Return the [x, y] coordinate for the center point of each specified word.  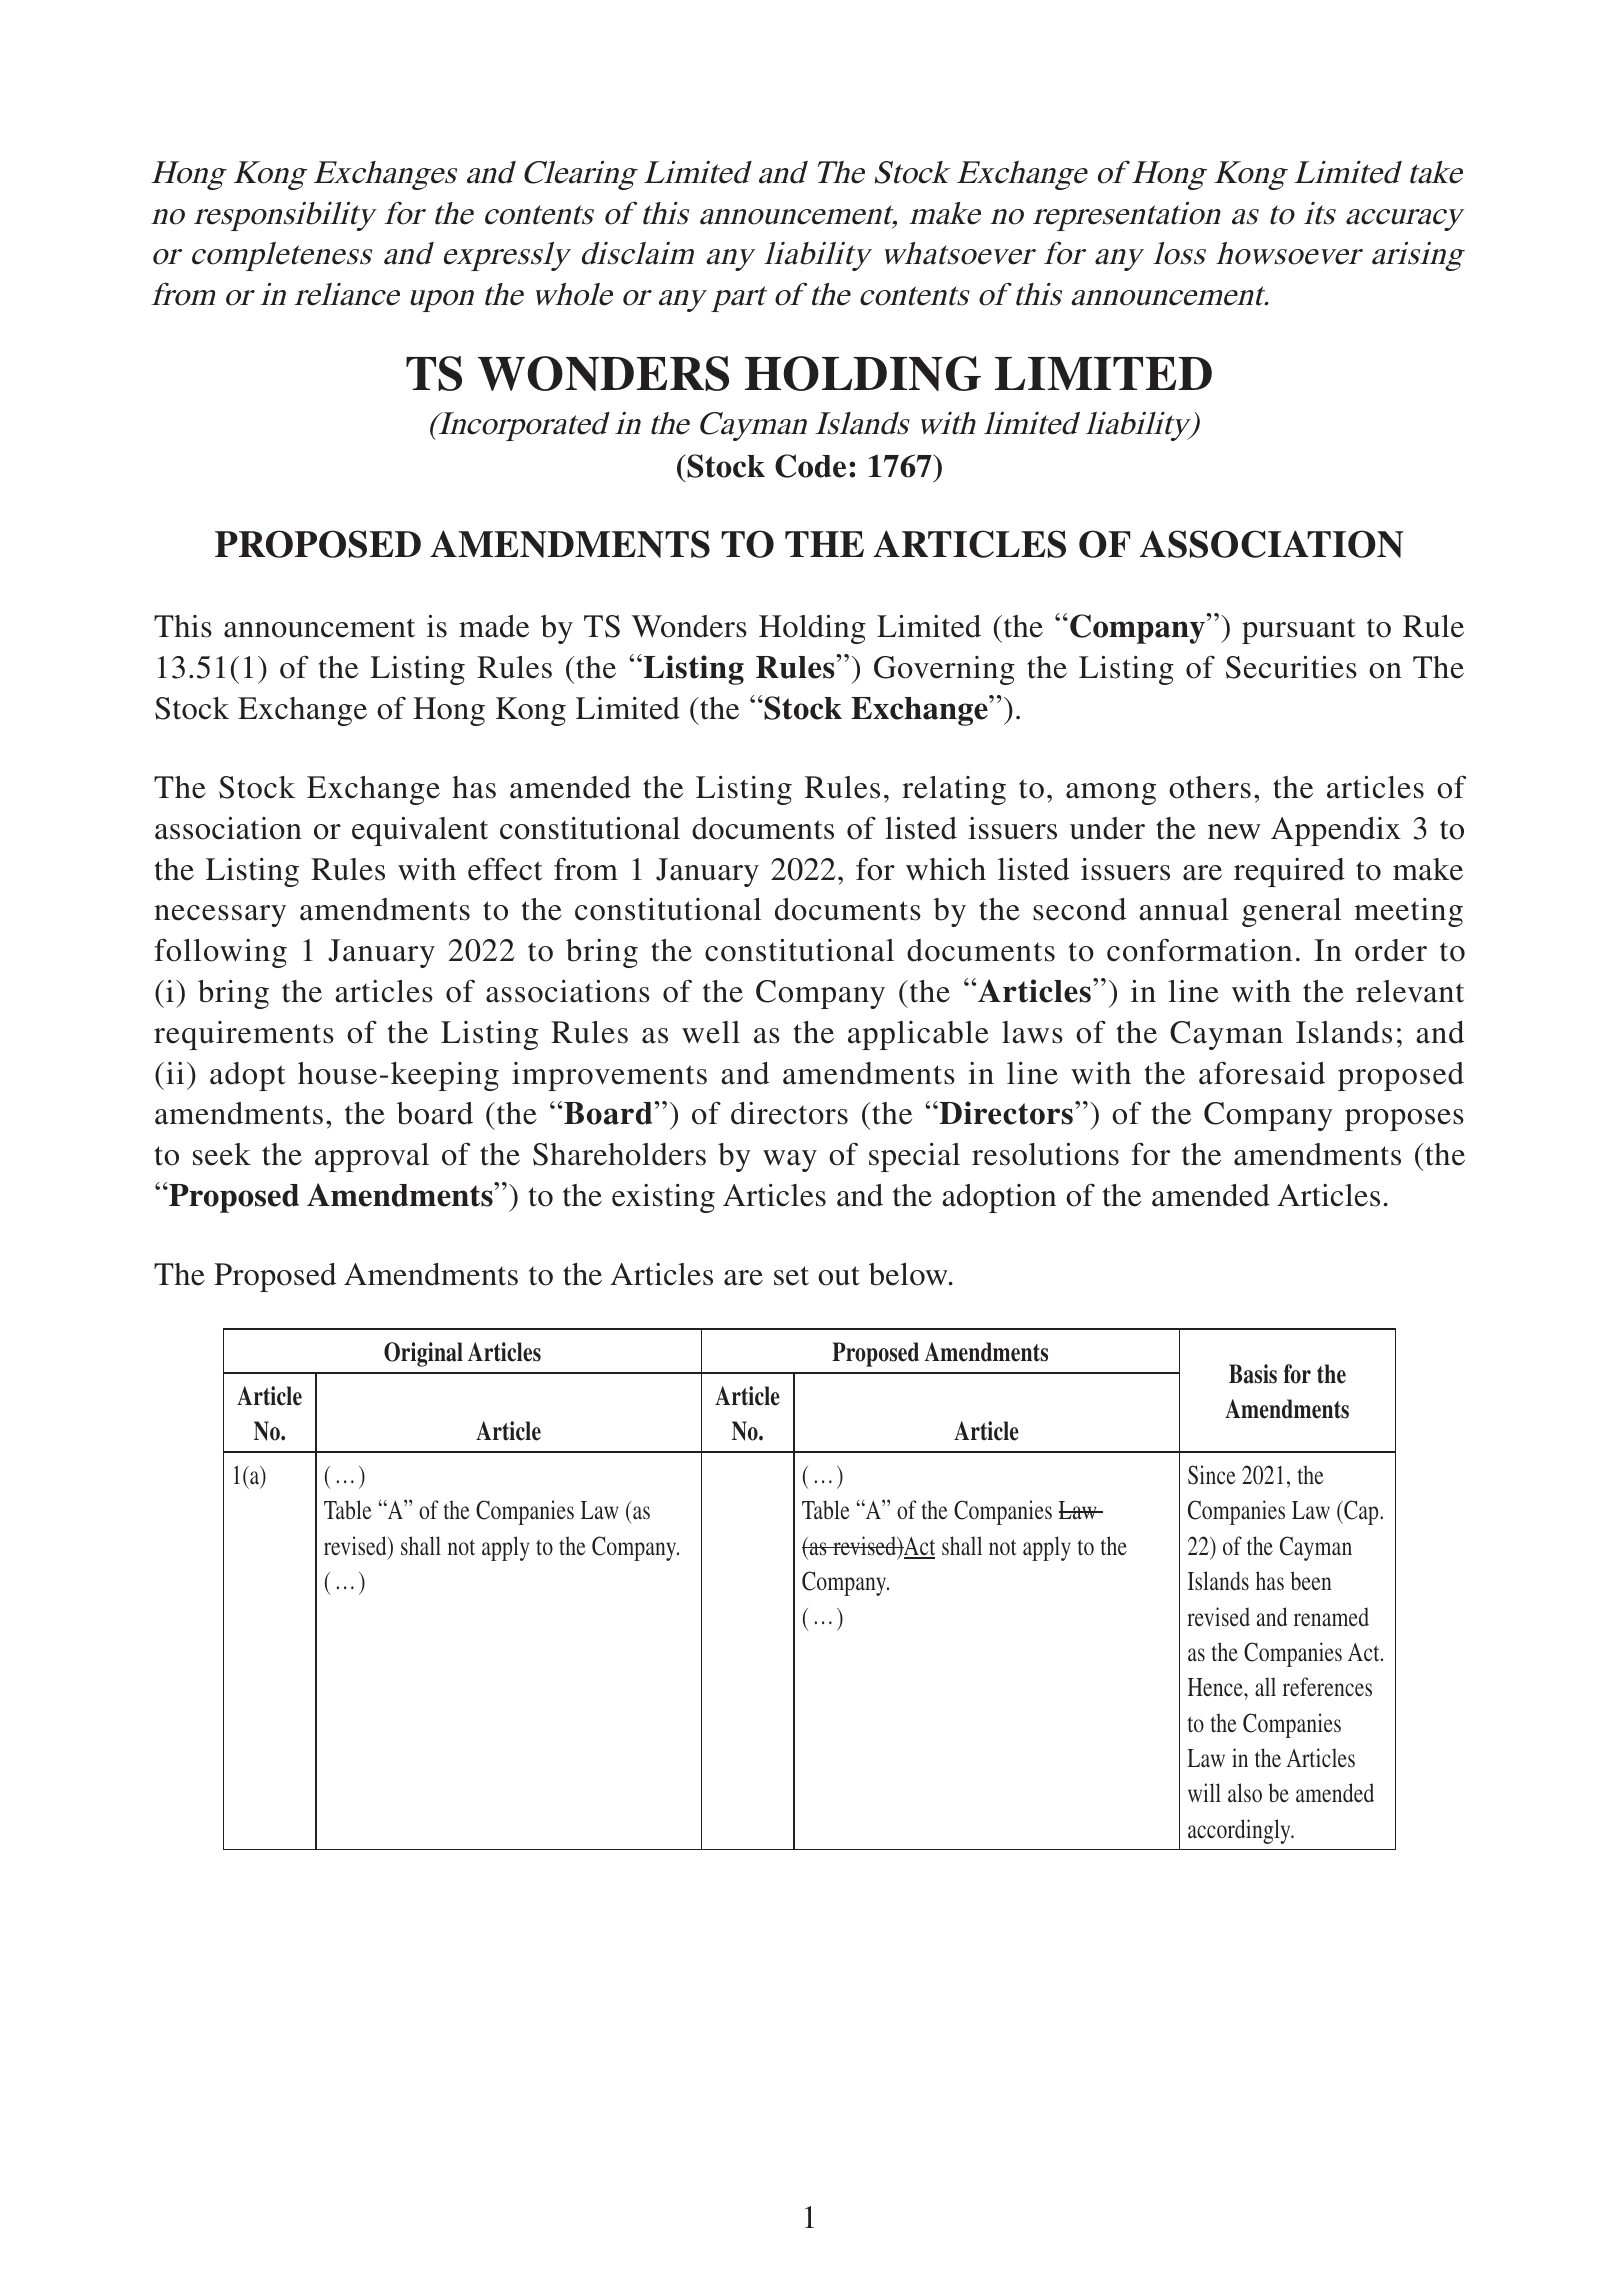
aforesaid [1262, 1073]
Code [810, 466]
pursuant [1298, 631]
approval [372, 1157]
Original [423, 1354]
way [790, 1161]
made [494, 626]
